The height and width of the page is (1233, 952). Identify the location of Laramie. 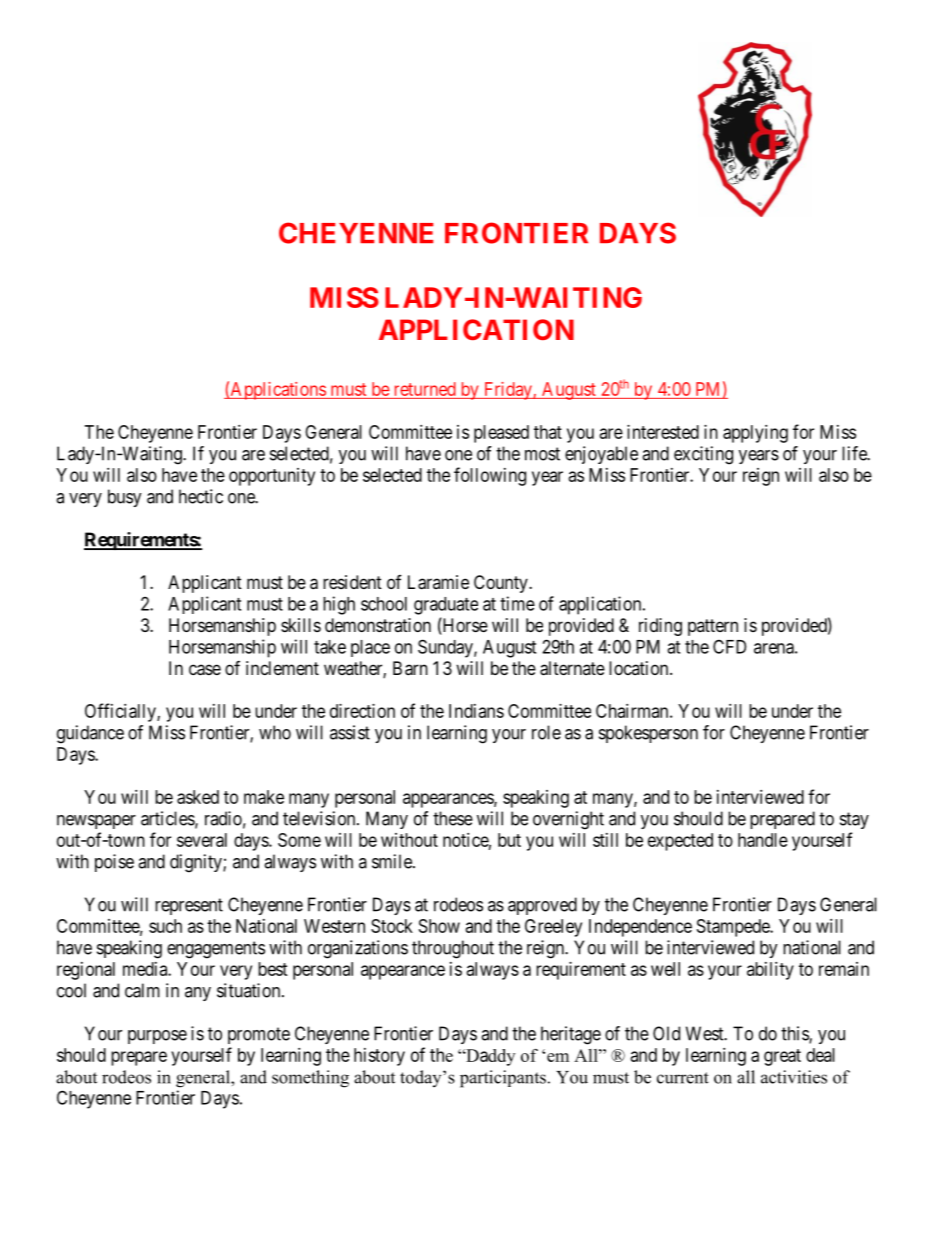
(438, 582).
